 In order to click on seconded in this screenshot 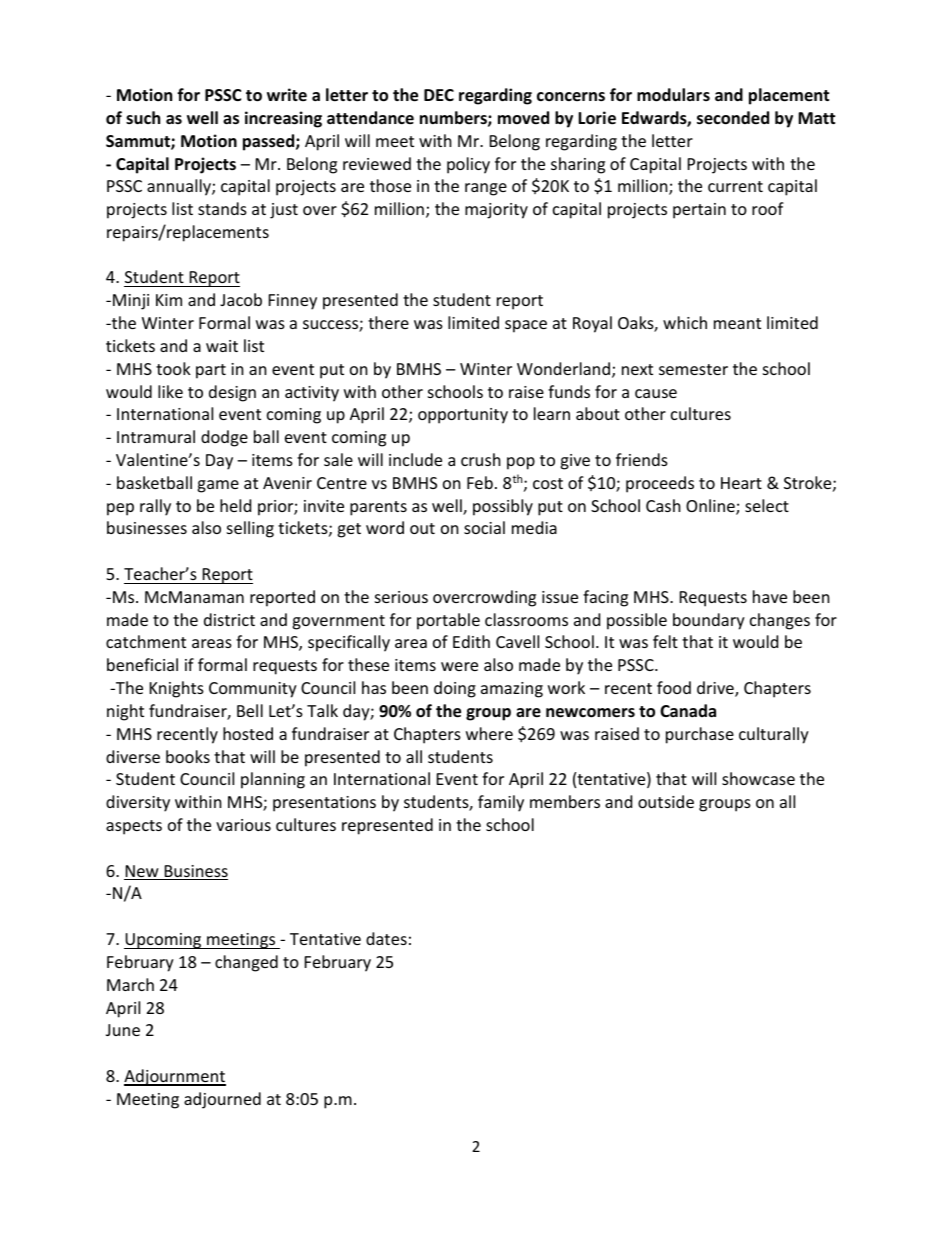, I will do `click(733, 118)`.
